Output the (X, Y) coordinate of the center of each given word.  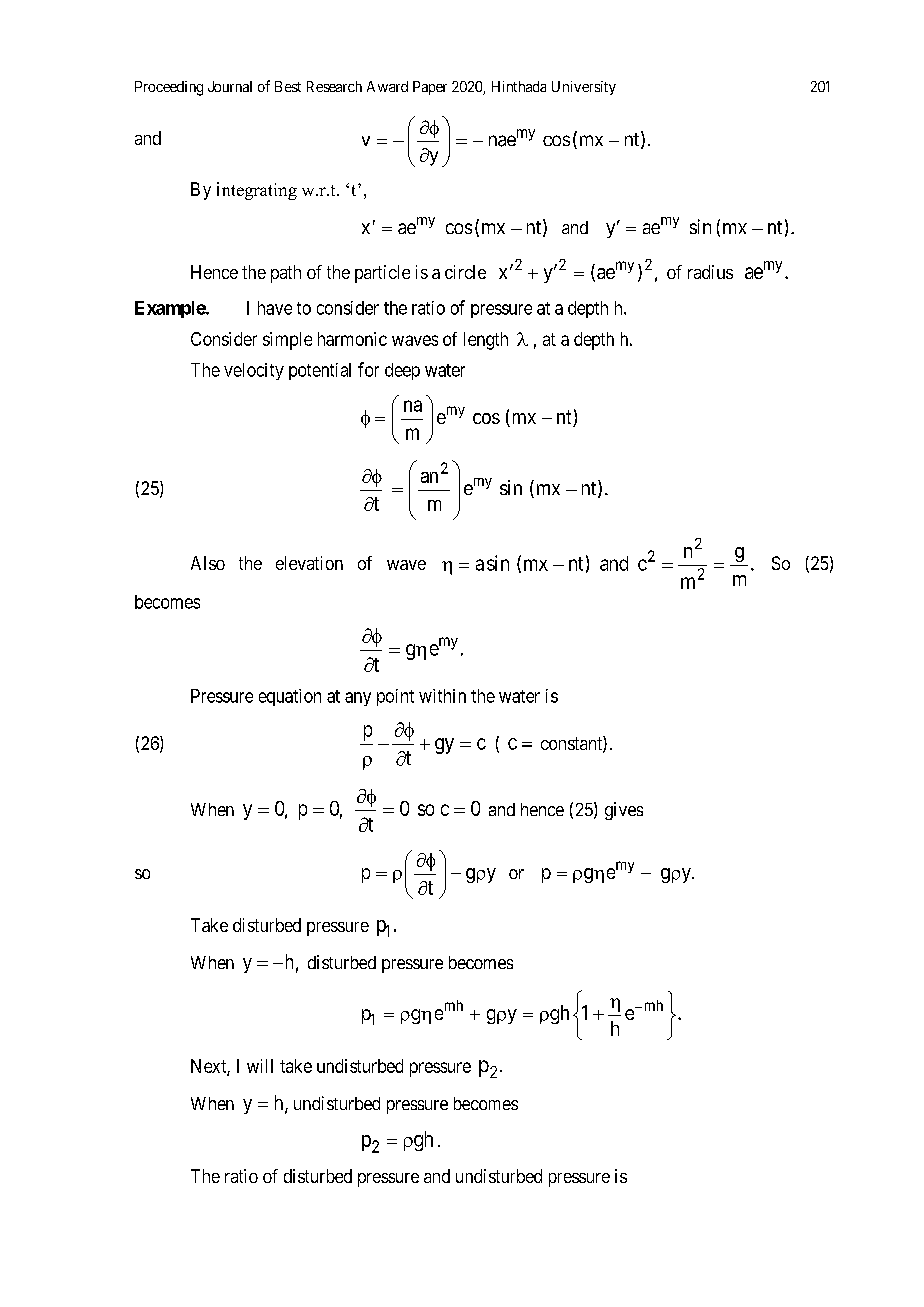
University (584, 88)
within (442, 696)
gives (624, 811)
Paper (430, 88)
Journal (230, 86)
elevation (309, 563)
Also (208, 563)
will (260, 1066)
